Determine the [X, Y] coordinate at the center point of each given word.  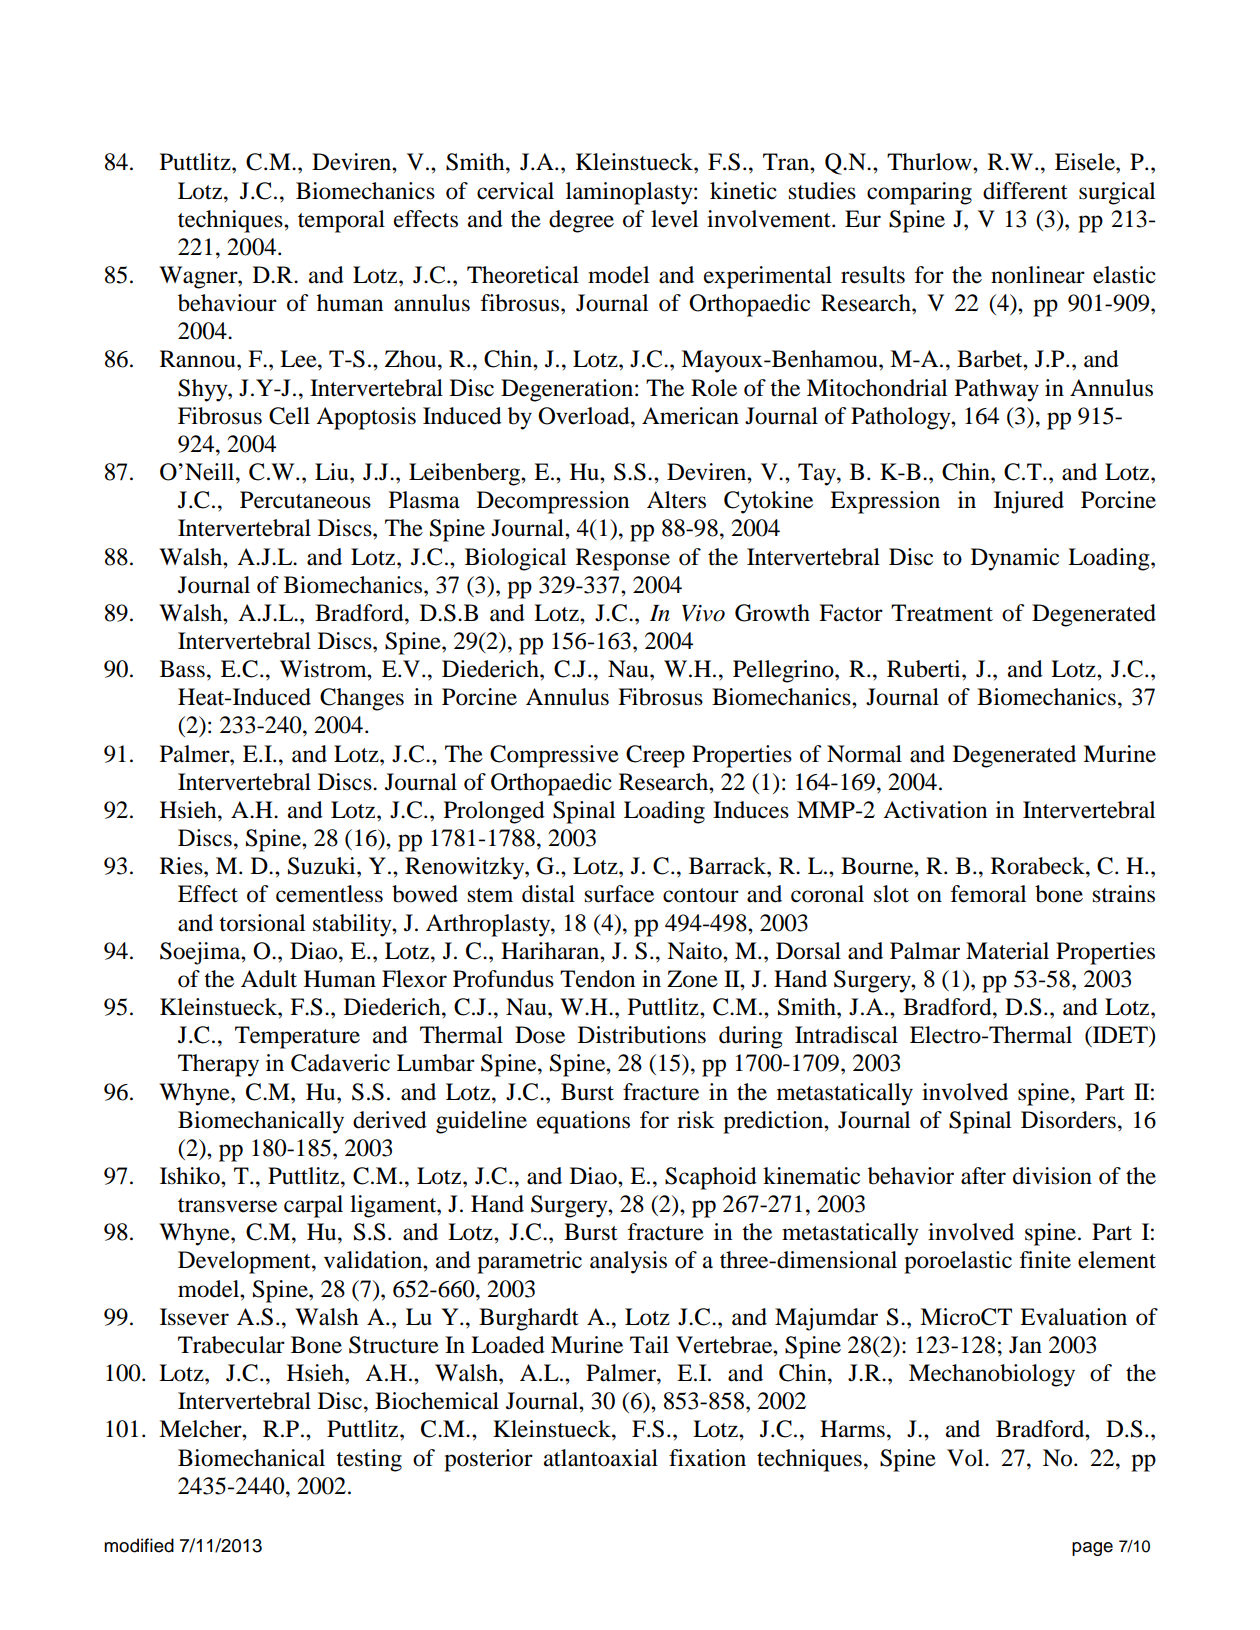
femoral [988, 894]
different [1025, 191]
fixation [707, 1458]
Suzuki [323, 866]
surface [619, 894]
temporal [341, 221]
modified [139, 1545]
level [674, 219]
